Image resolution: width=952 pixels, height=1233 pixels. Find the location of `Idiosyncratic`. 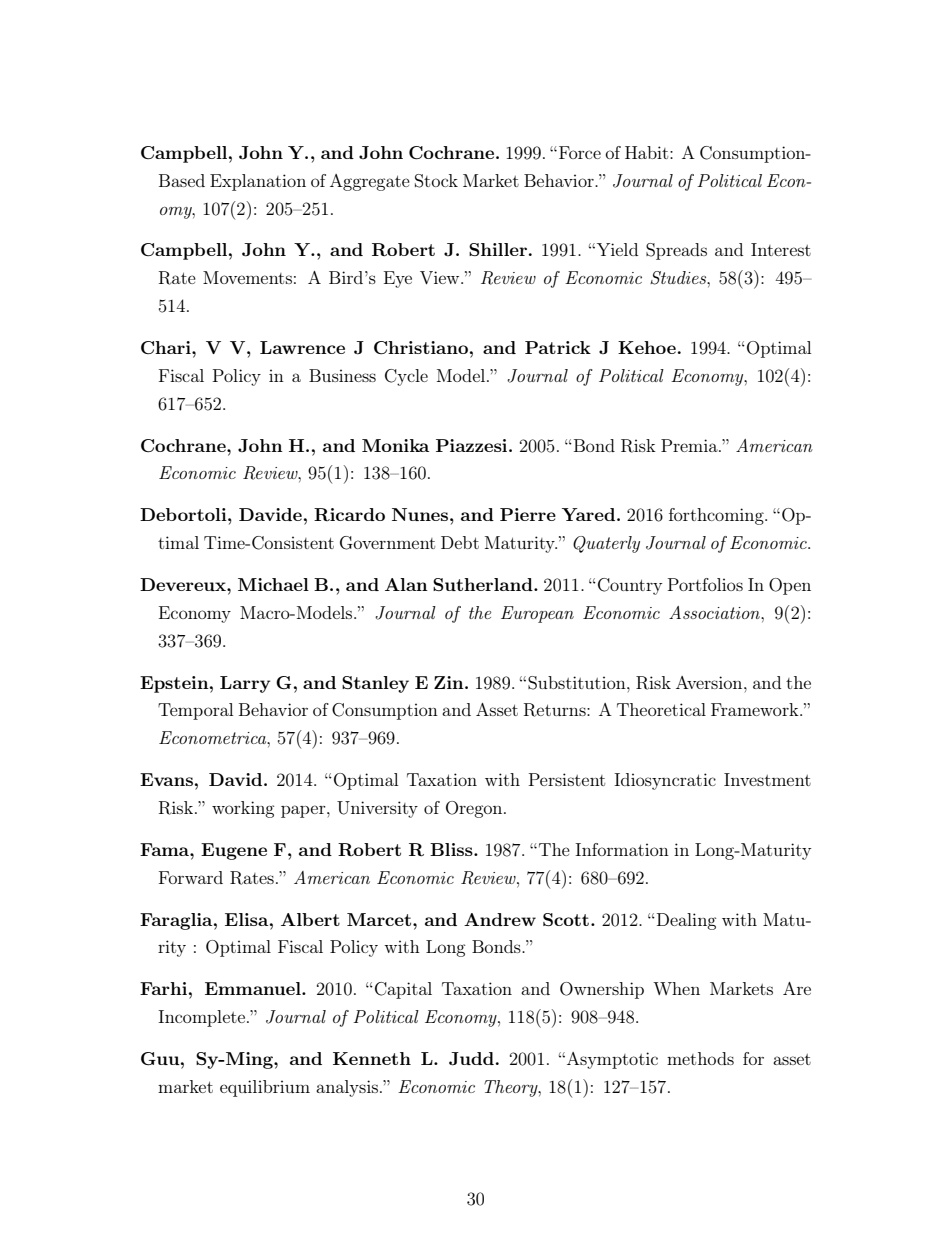

Idiosyncratic is located at coordinates (665, 781).
